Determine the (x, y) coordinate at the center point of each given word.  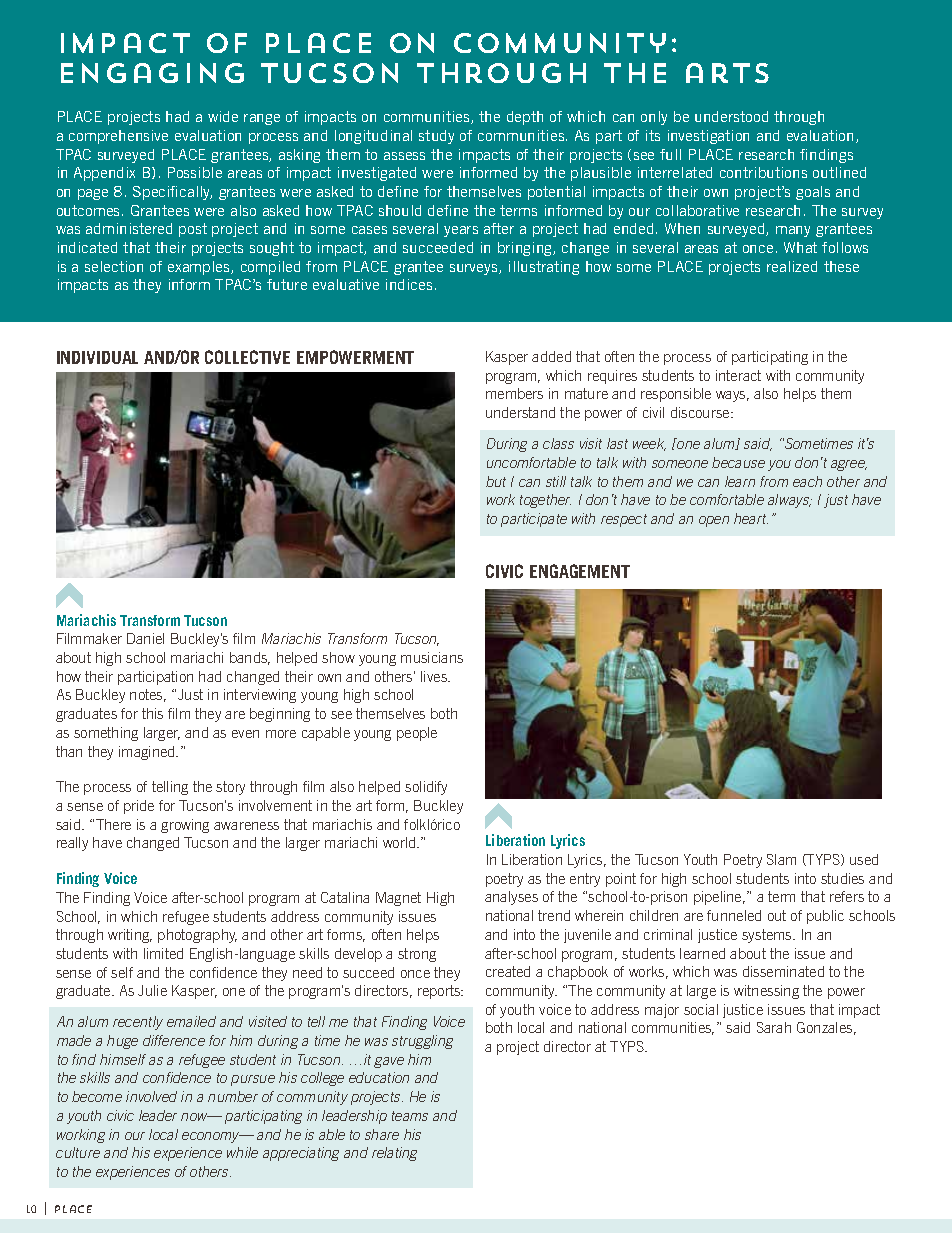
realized (792, 266)
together (545, 501)
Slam (781, 859)
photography (197, 936)
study (436, 137)
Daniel (145, 638)
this (152, 713)
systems (768, 936)
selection (114, 266)
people (417, 734)
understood (731, 116)
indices (409, 284)
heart (751, 518)
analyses (511, 898)
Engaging (152, 73)
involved (151, 1096)
